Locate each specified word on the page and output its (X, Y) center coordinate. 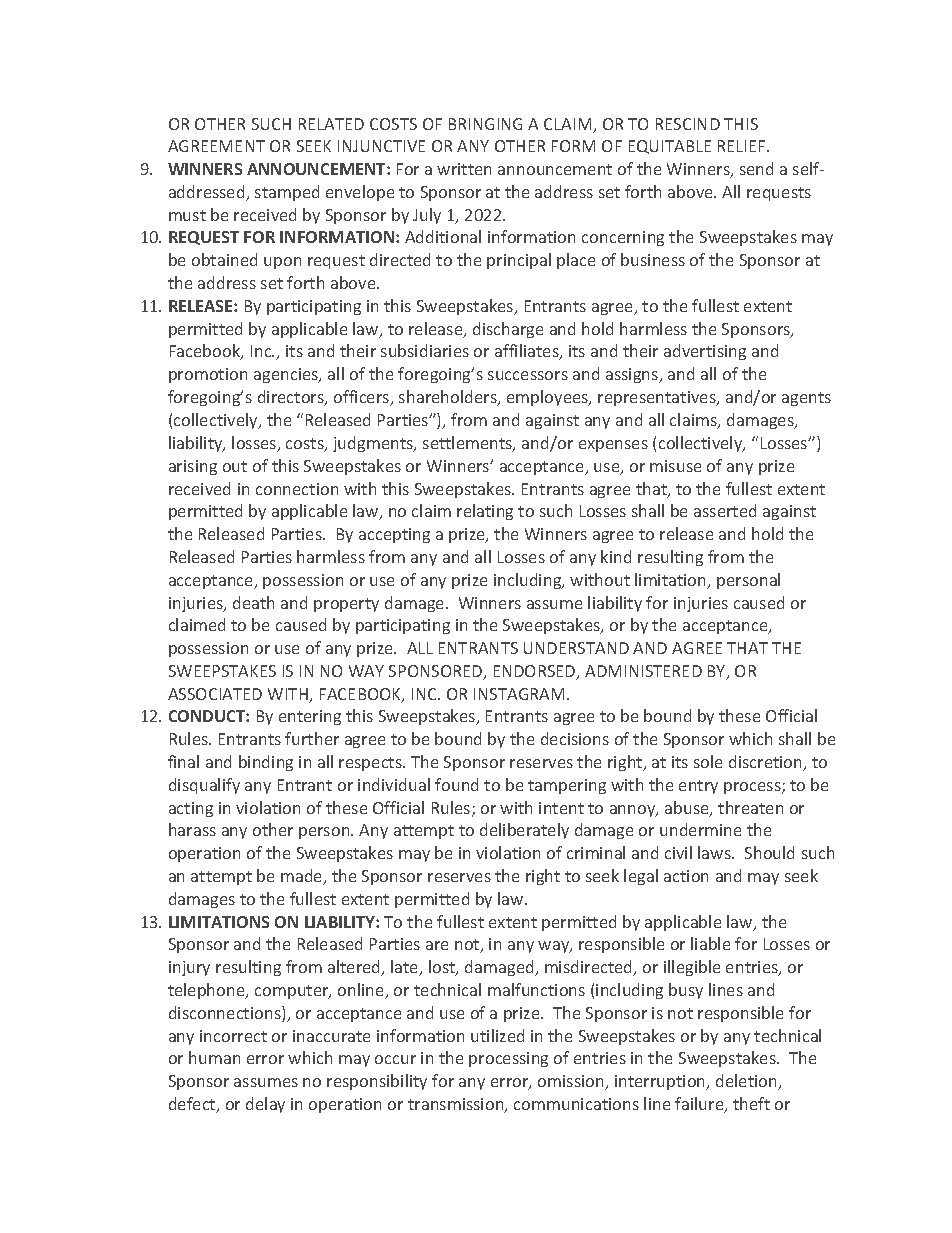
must (187, 215)
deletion (748, 1082)
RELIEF (743, 146)
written (464, 169)
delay (265, 1105)
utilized (497, 1035)
